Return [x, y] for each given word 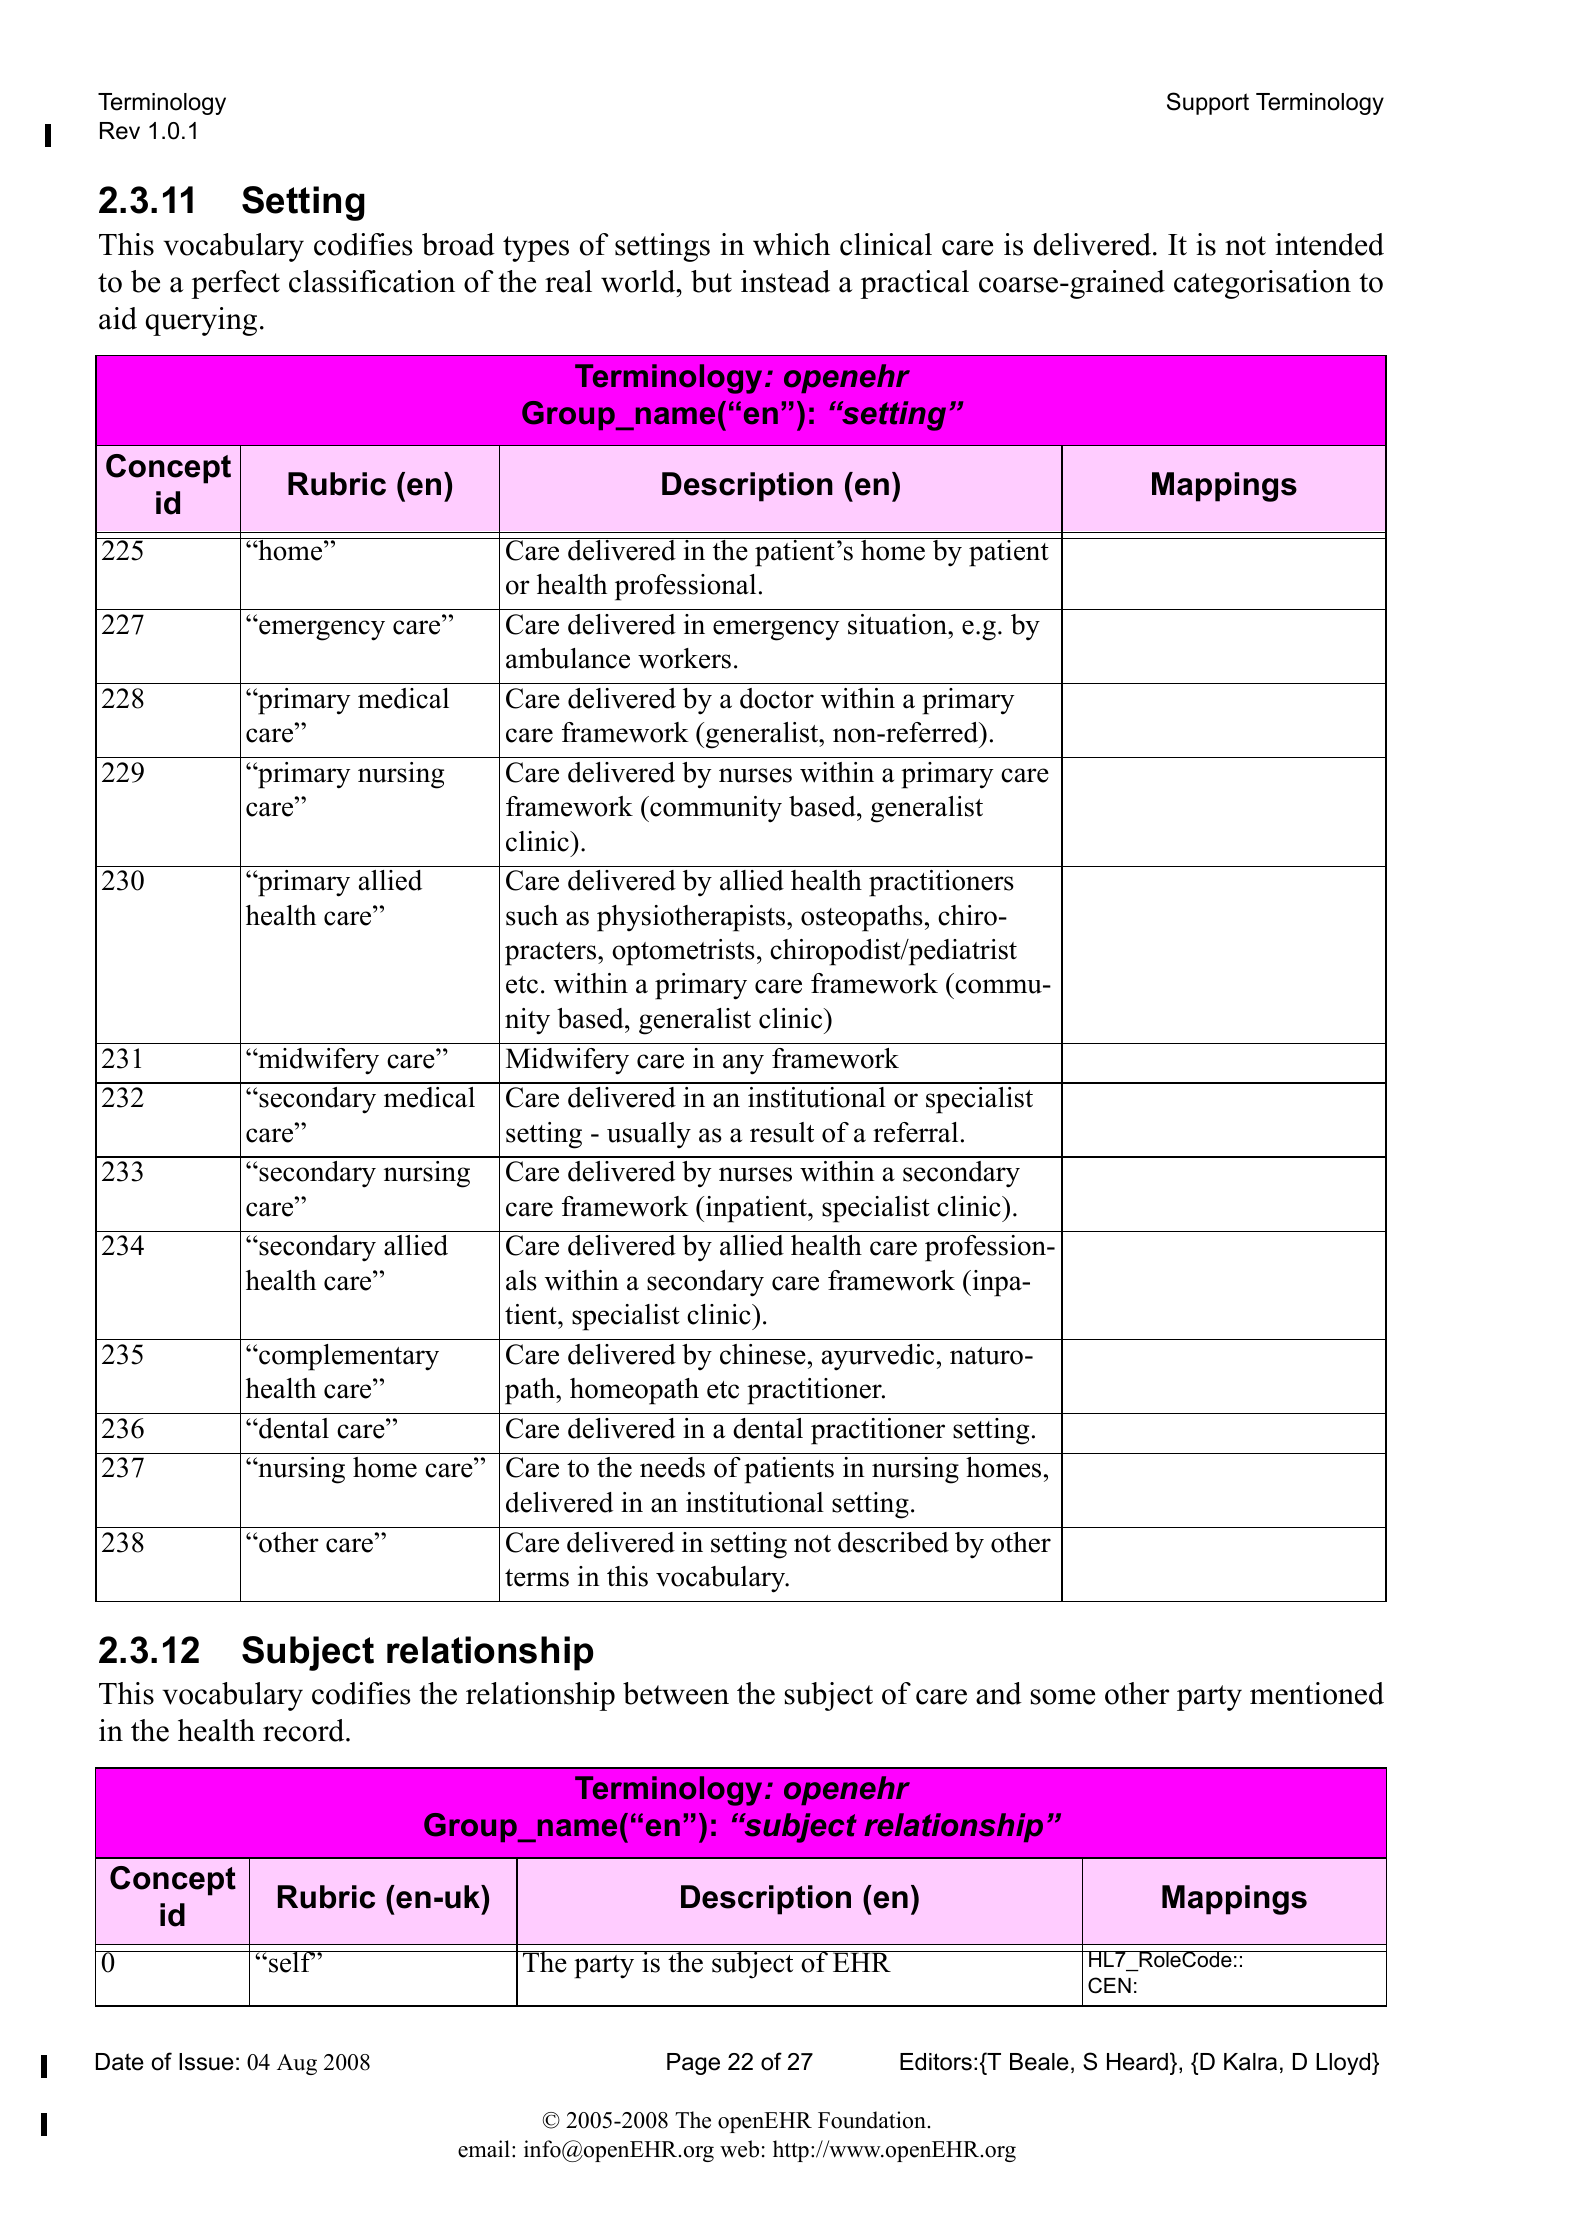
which [791, 244]
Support [1208, 103]
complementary [348, 1357]
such [532, 915]
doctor [777, 698]
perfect [235, 284]
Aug [297, 2064]
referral [915, 1132]
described [893, 1542]
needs [672, 1467]
